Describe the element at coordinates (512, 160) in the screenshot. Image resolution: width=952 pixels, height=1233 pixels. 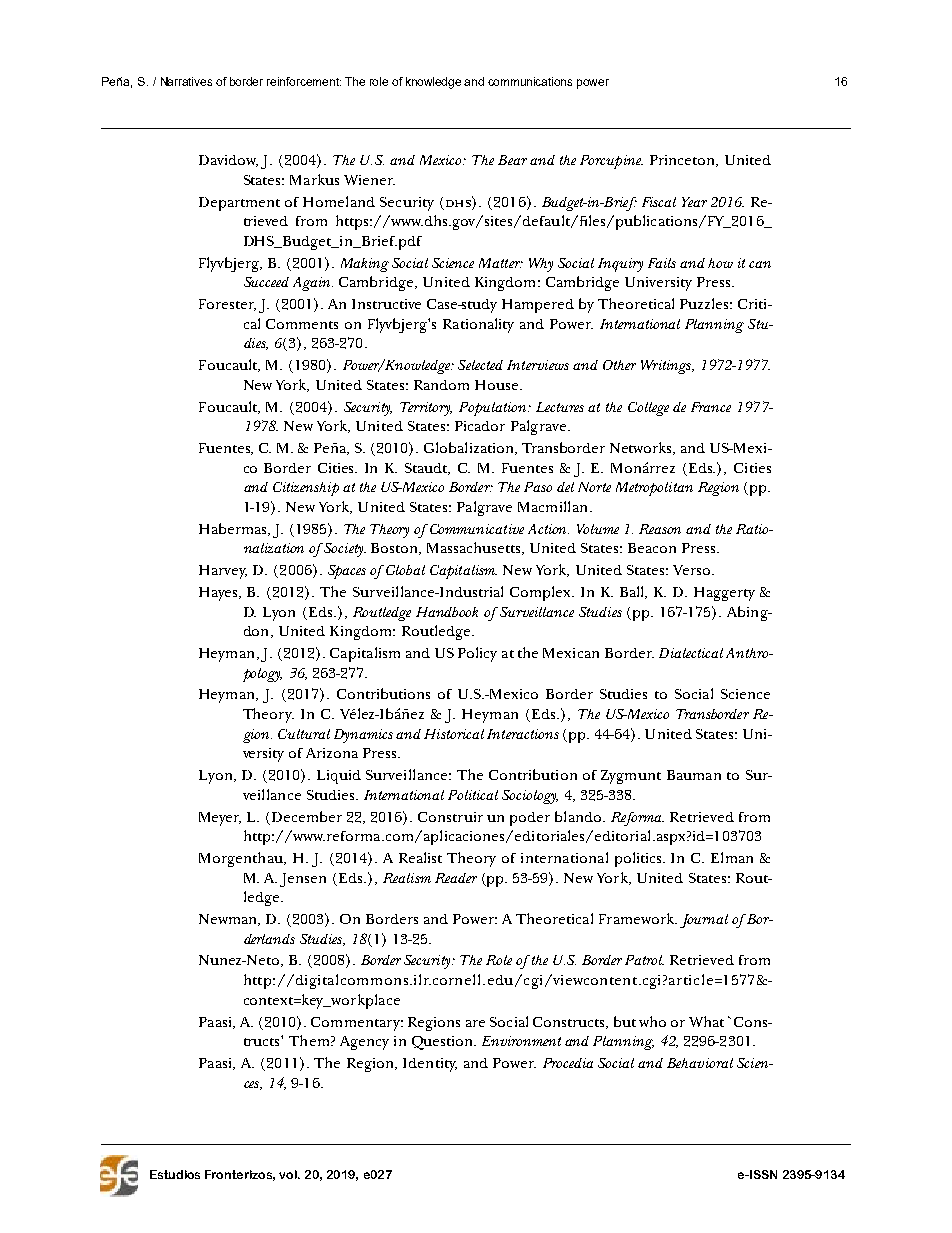
I see `Bear` at that location.
